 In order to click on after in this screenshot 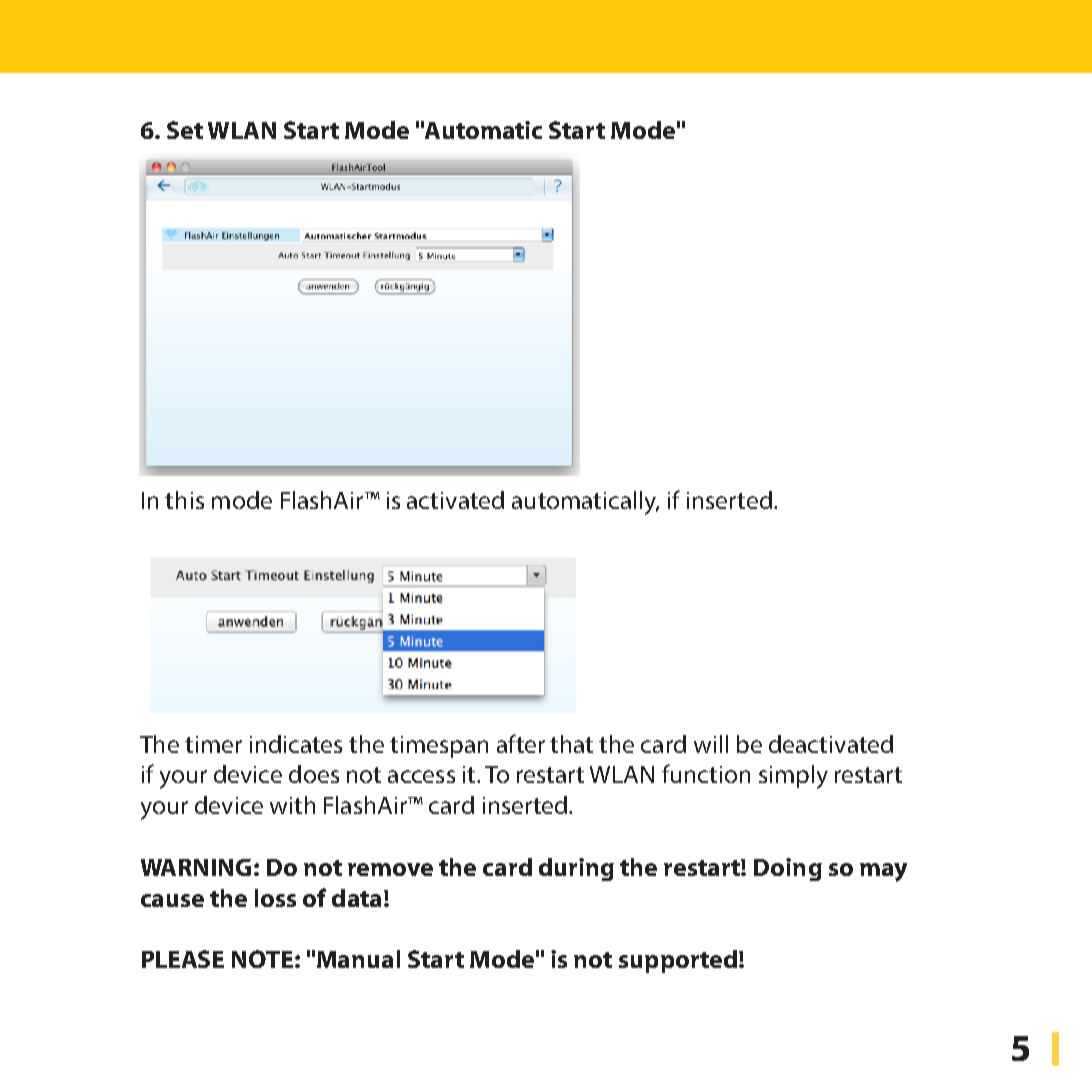, I will do `click(521, 743)`.
